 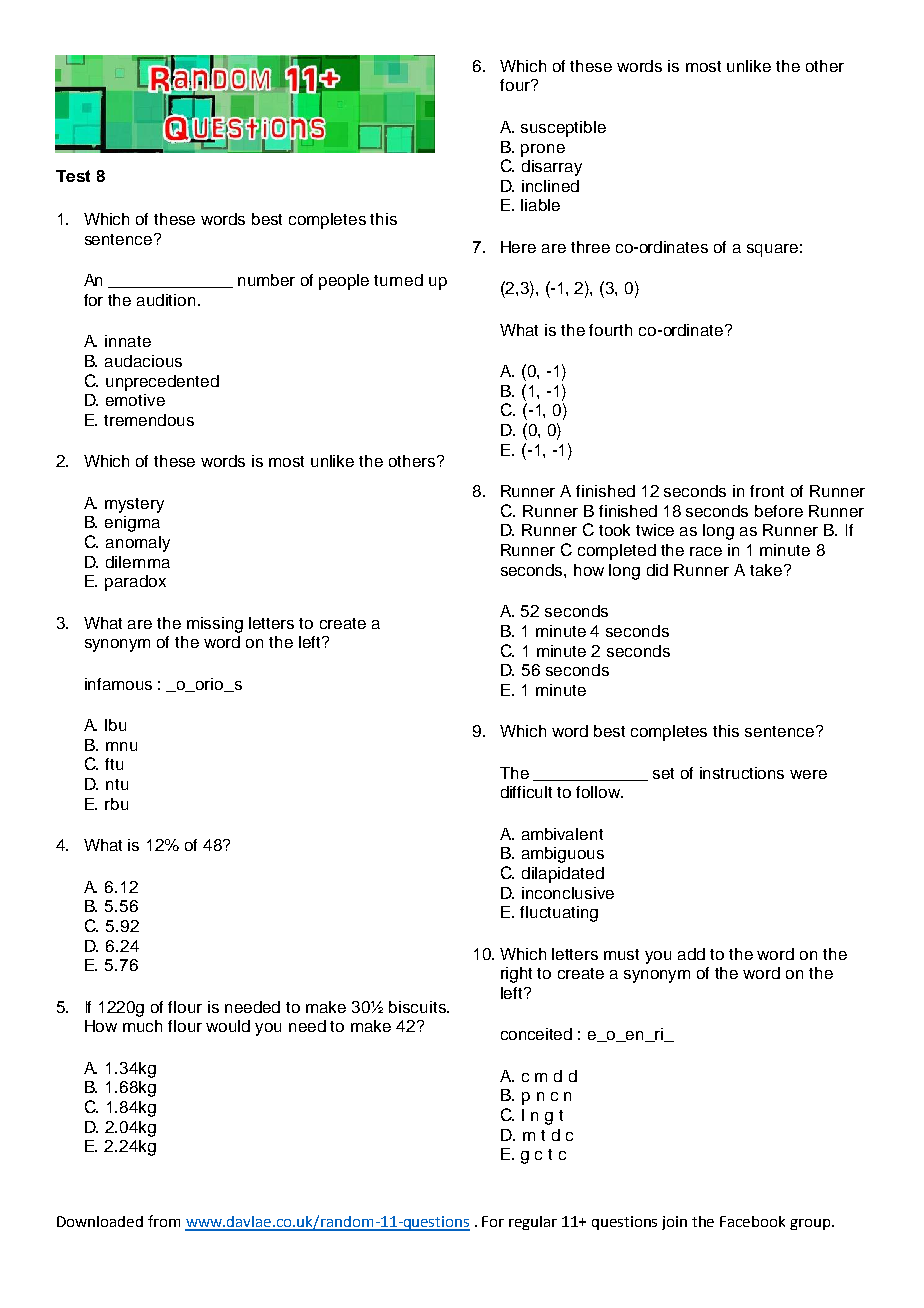 What do you see at coordinates (706, 551) in the screenshot?
I see `race` at bounding box center [706, 551].
